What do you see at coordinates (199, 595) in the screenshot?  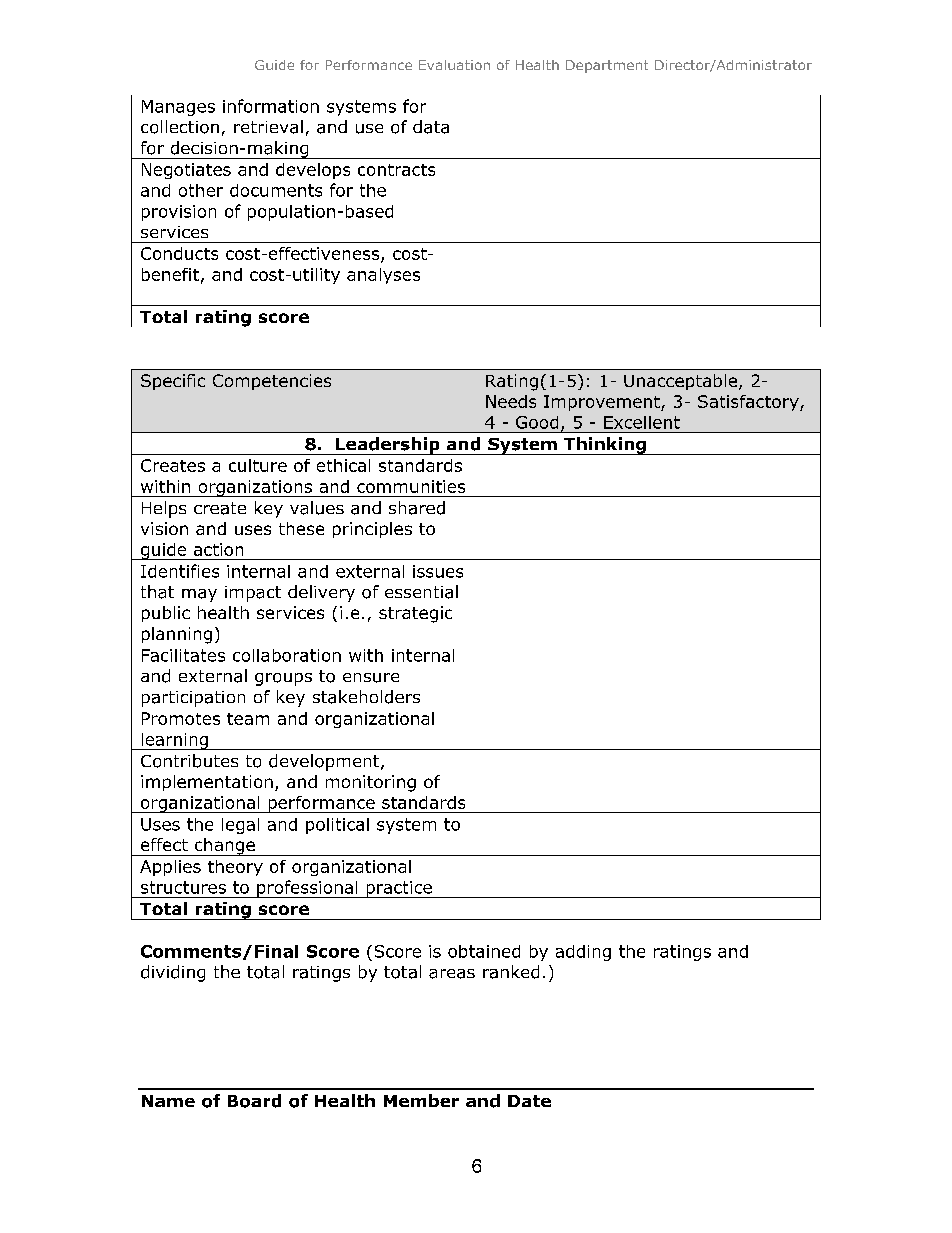 I see `may` at bounding box center [199, 595].
